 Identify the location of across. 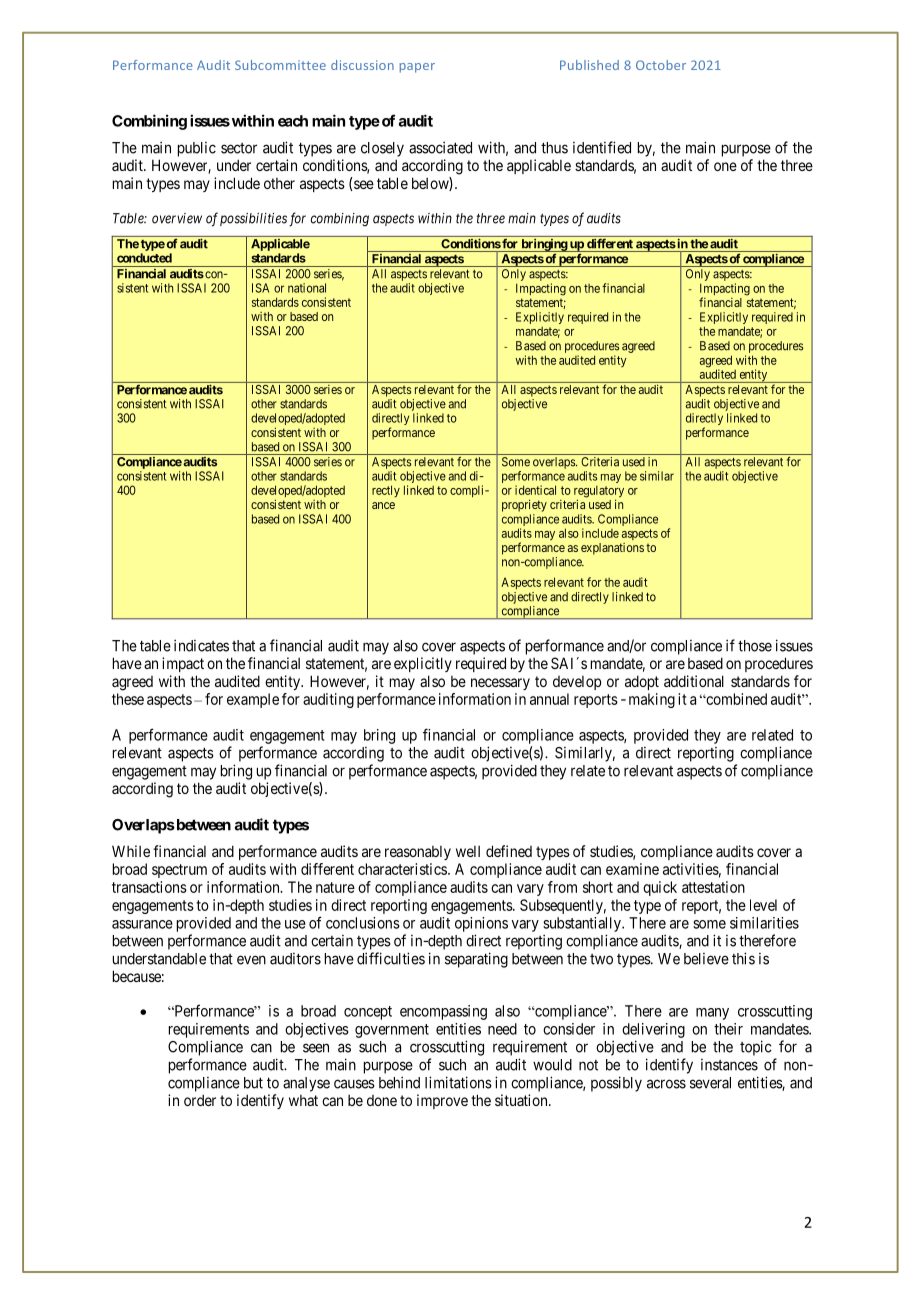
(666, 1084).
